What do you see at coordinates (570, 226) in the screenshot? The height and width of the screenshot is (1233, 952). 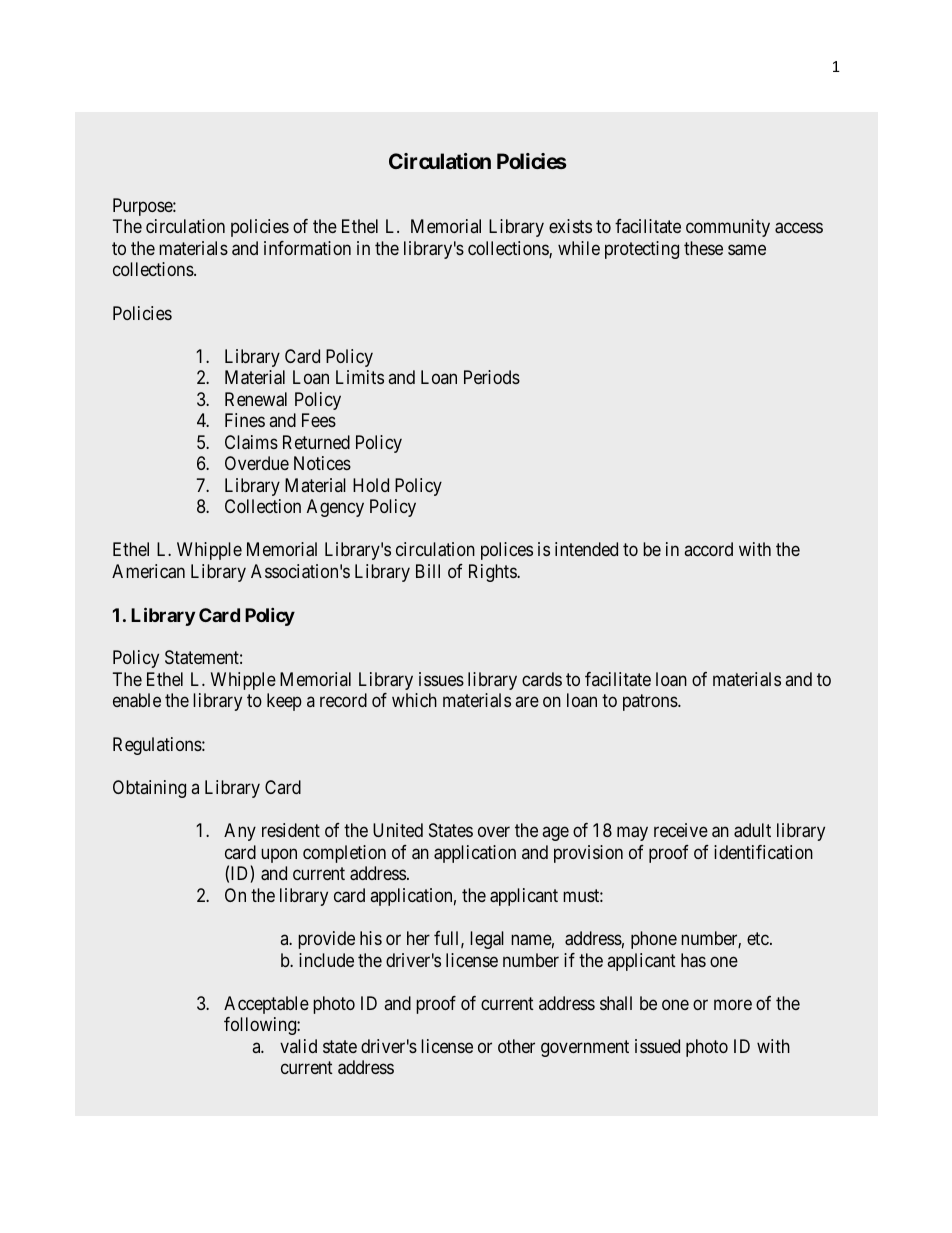 I see `exists` at bounding box center [570, 226].
